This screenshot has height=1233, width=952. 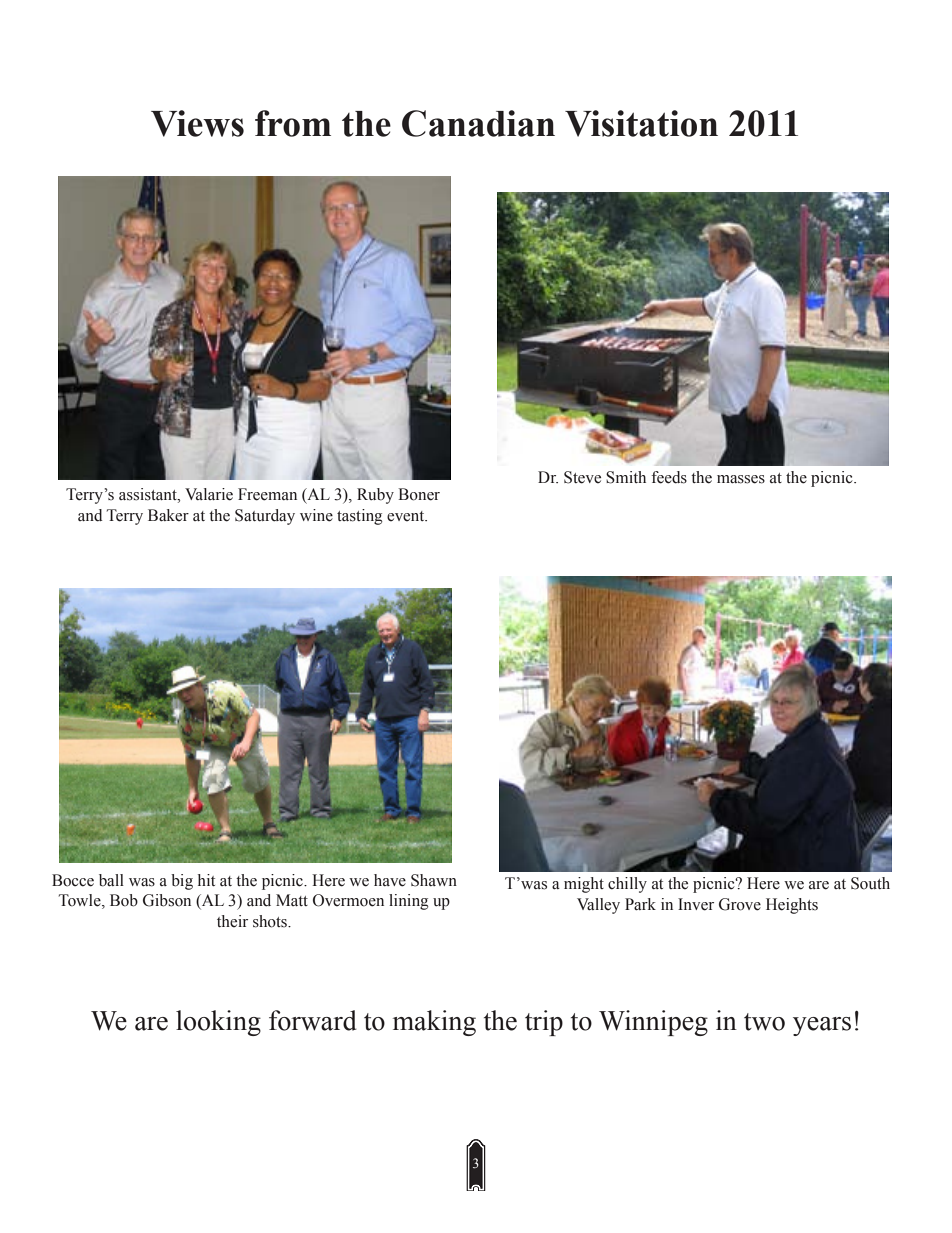 I want to click on making, so click(x=434, y=1023).
